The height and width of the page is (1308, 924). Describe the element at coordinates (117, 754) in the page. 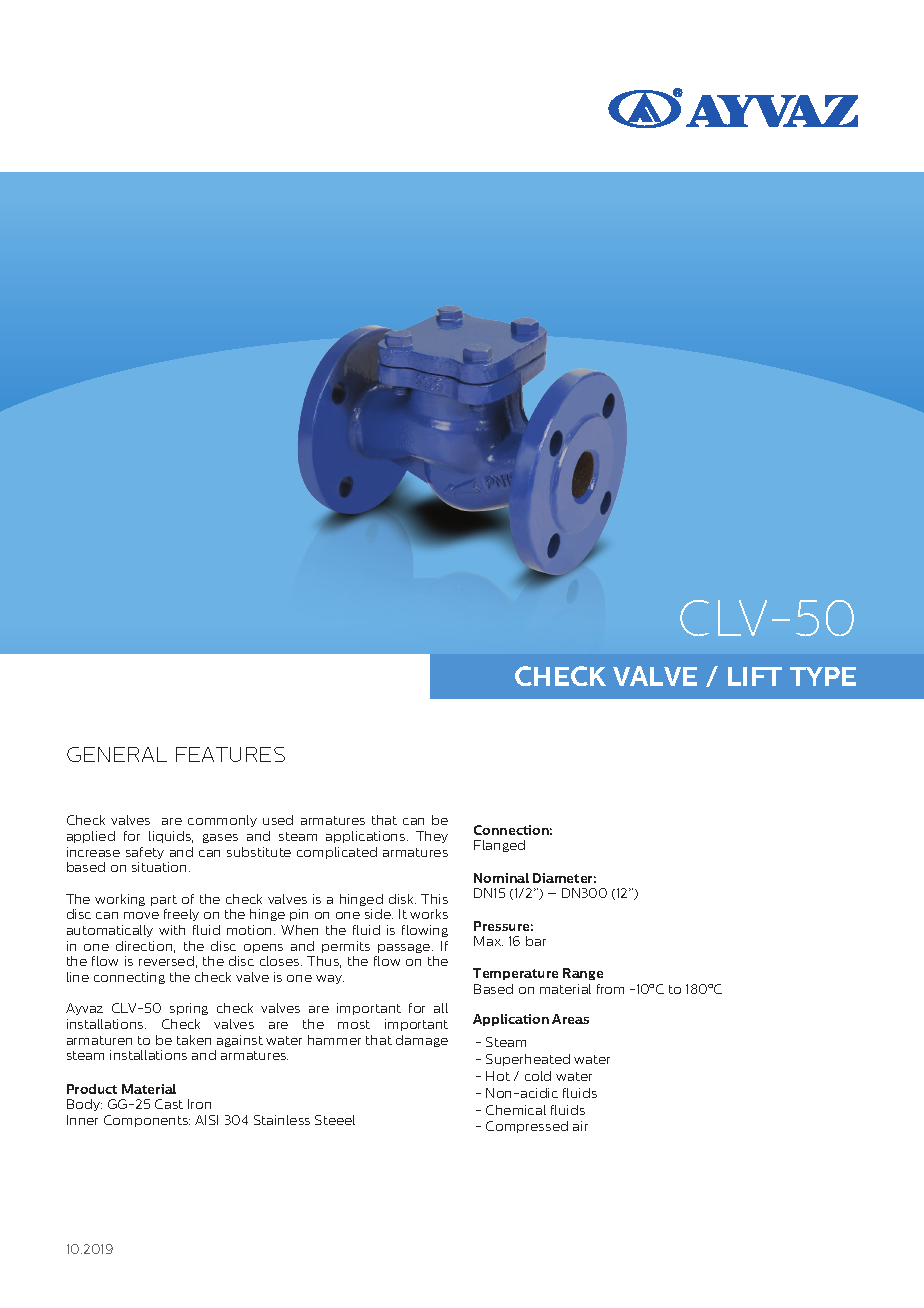

I see `GENERAL` at that location.
